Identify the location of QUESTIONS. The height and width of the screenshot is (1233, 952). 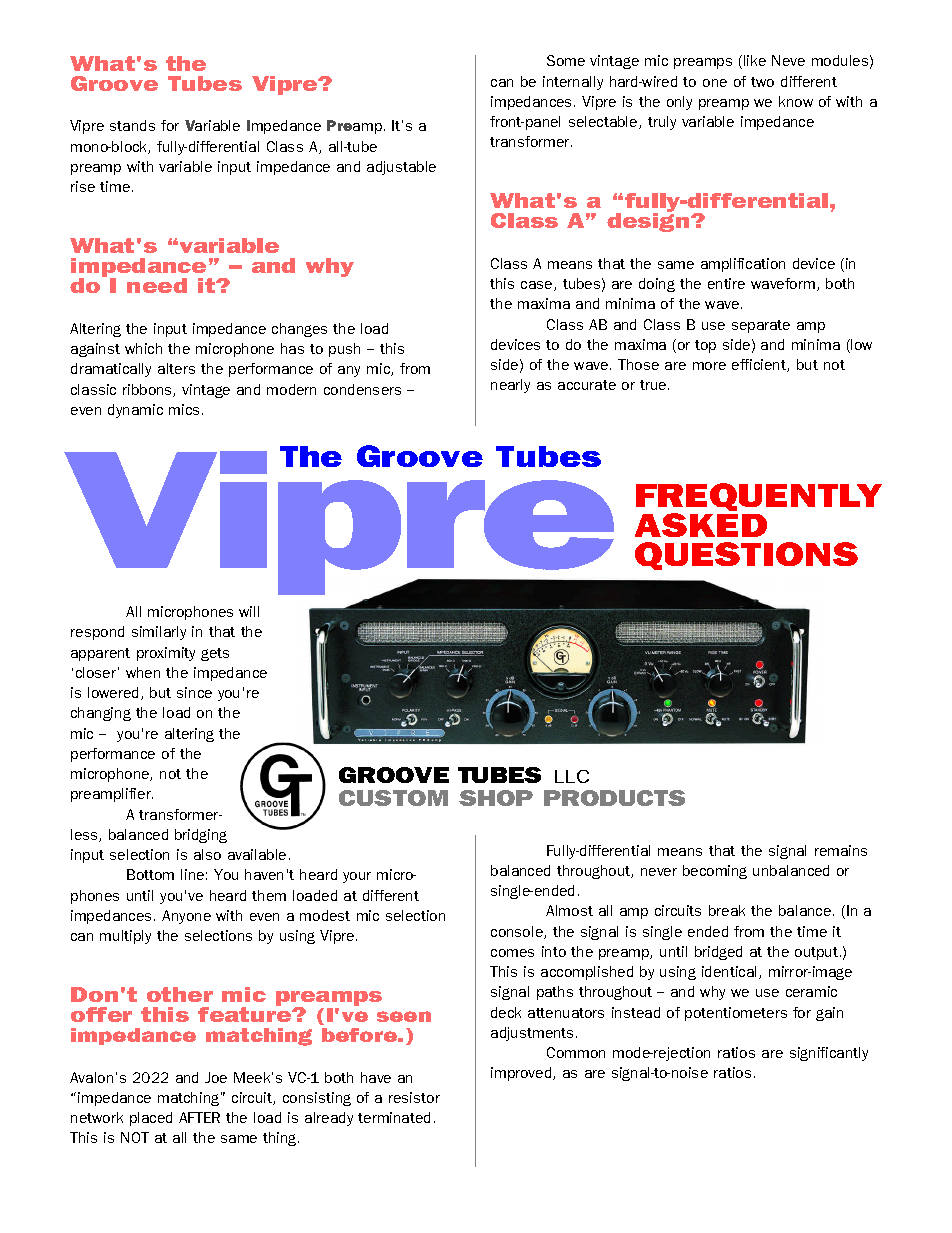
(746, 556).
